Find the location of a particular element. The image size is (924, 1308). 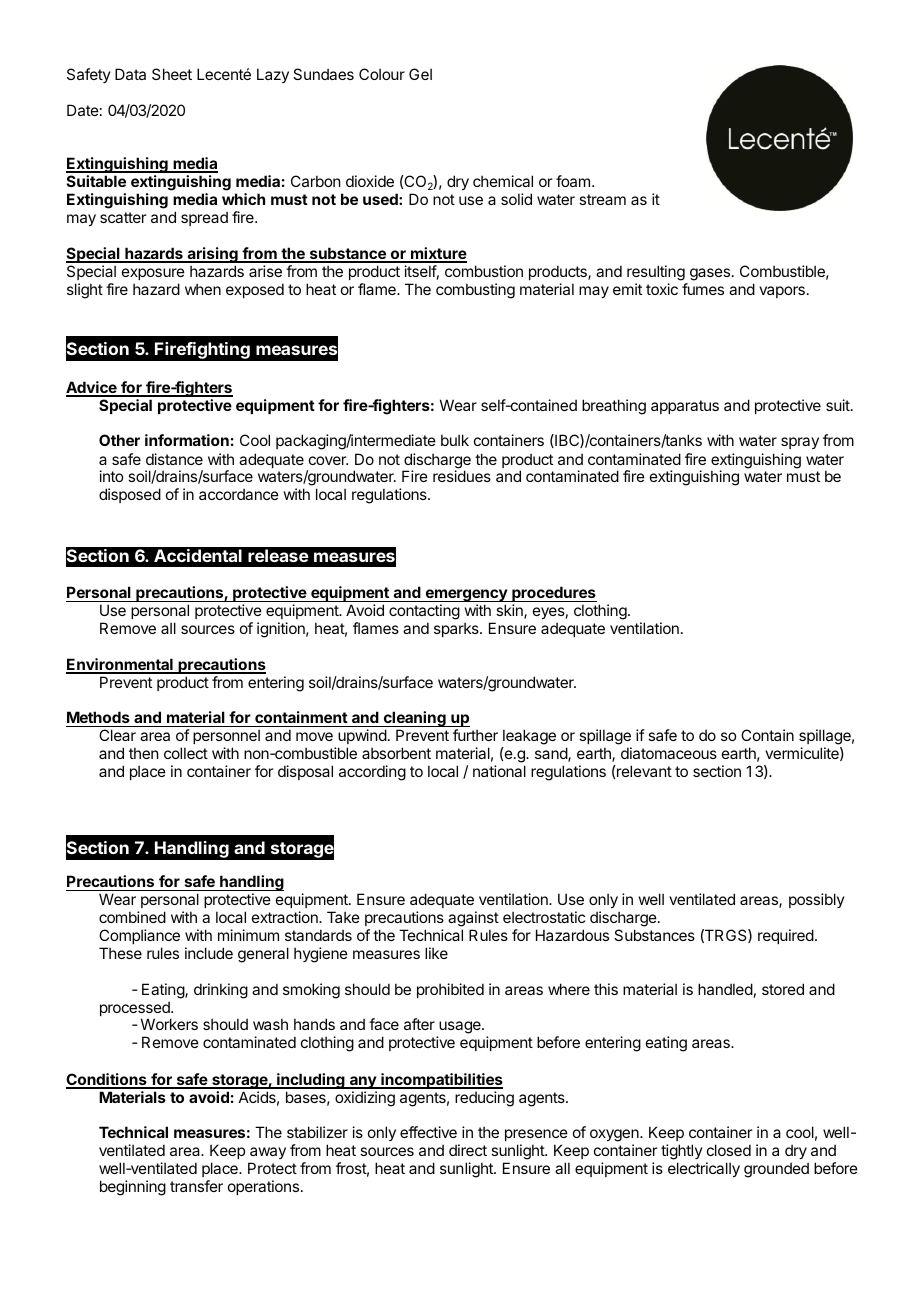

spray is located at coordinates (800, 443).
